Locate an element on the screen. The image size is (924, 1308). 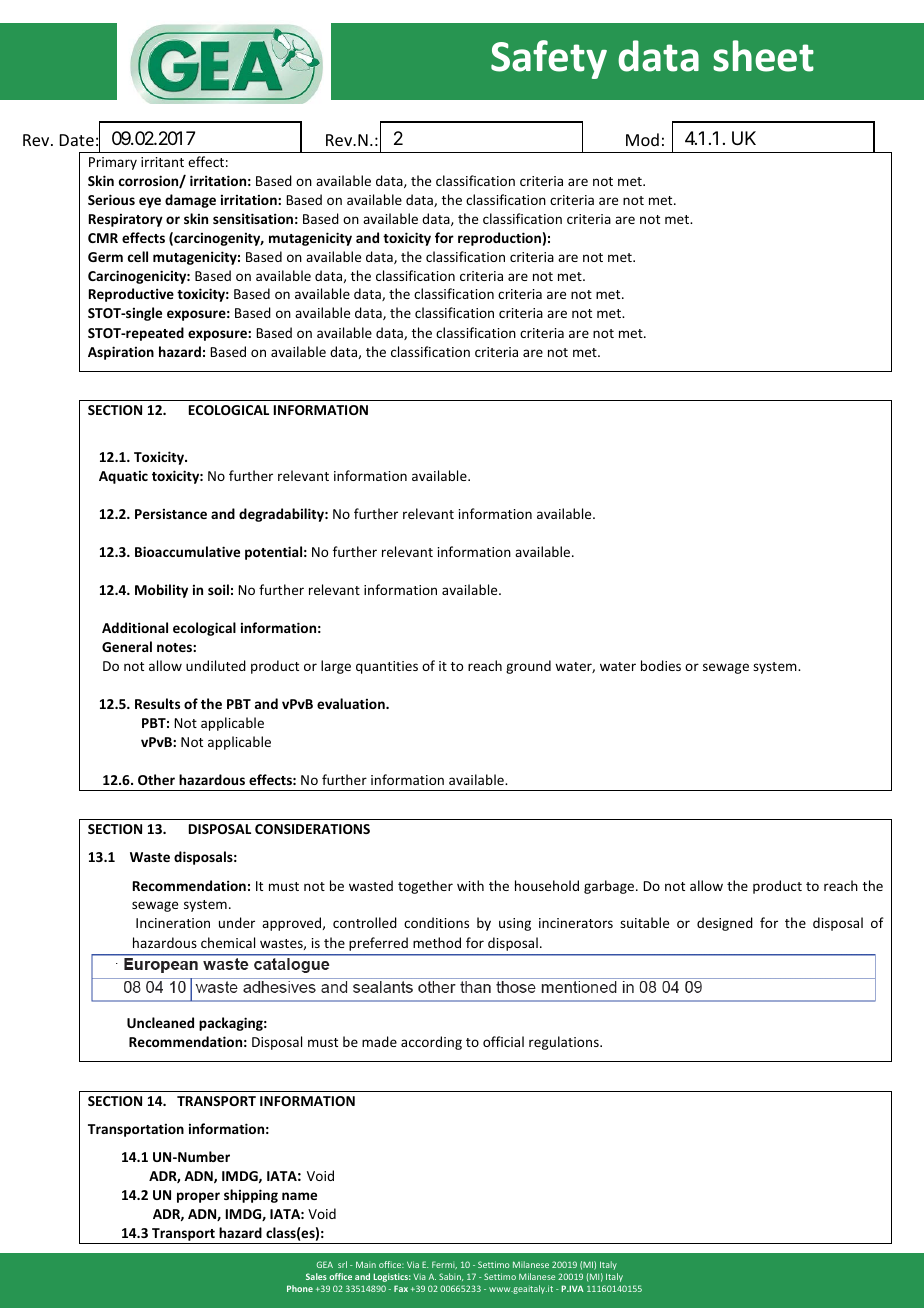
suitable is located at coordinates (644, 922).
